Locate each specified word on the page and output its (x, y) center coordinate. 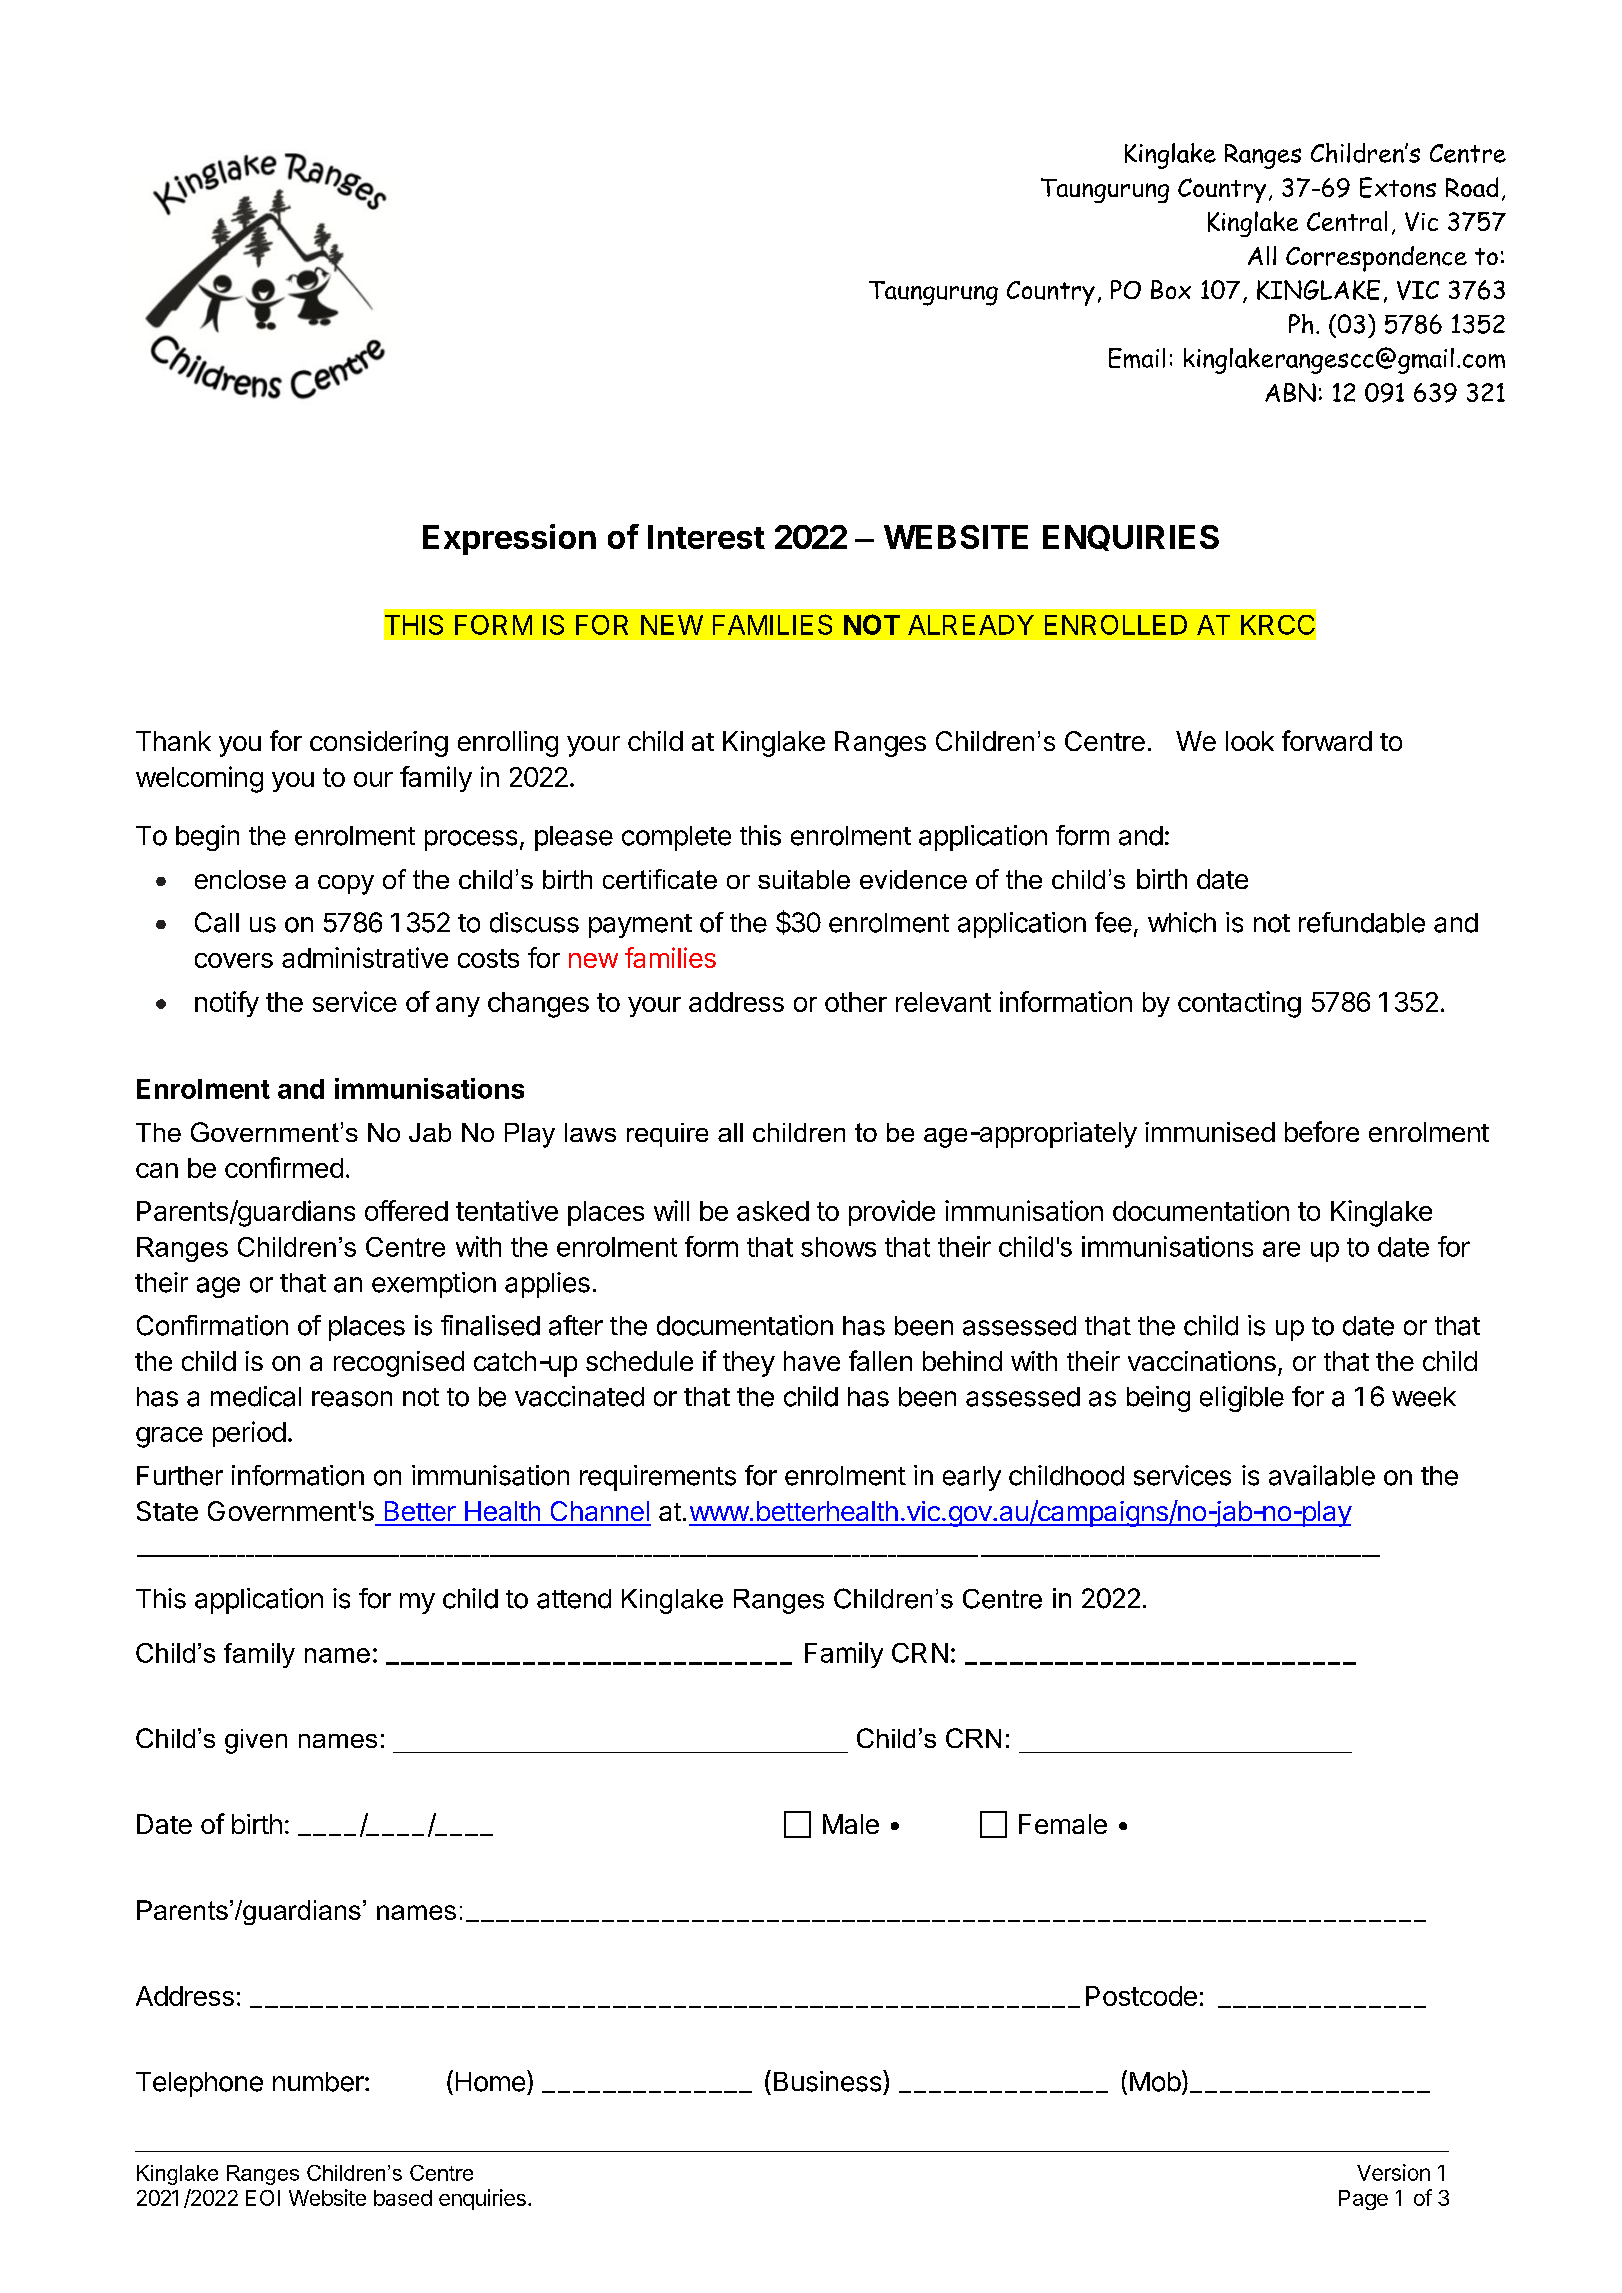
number (319, 2082)
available (1322, 1475)
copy (346, 885)
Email (1137, 358)
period (249, 1434)
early (972, 1478)
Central (1347, 221)
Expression (509, 539)
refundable (1362, 922)
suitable (804, 879)
